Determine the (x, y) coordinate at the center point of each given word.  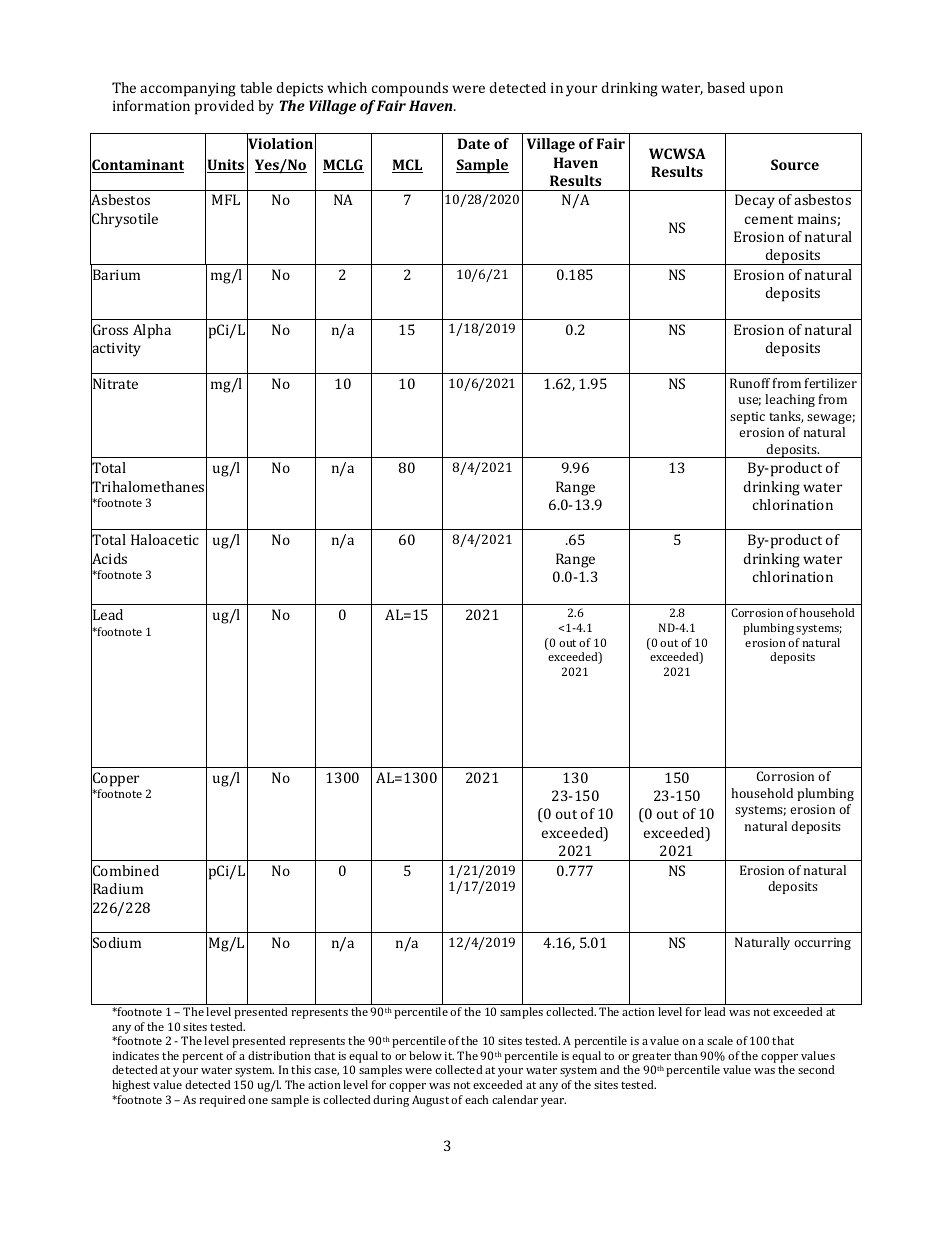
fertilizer (831, 383)
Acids (109, 559)
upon (766, 91)
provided (224, 107)
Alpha (152, 331)
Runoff (750, 383)
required (222, 1101)
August (430, 1101)
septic (747, 418)
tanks (786, 417)
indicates (135, 1055)
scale (720, 1040)
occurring (822, 944)
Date (474, 143)
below (425, 1055)
